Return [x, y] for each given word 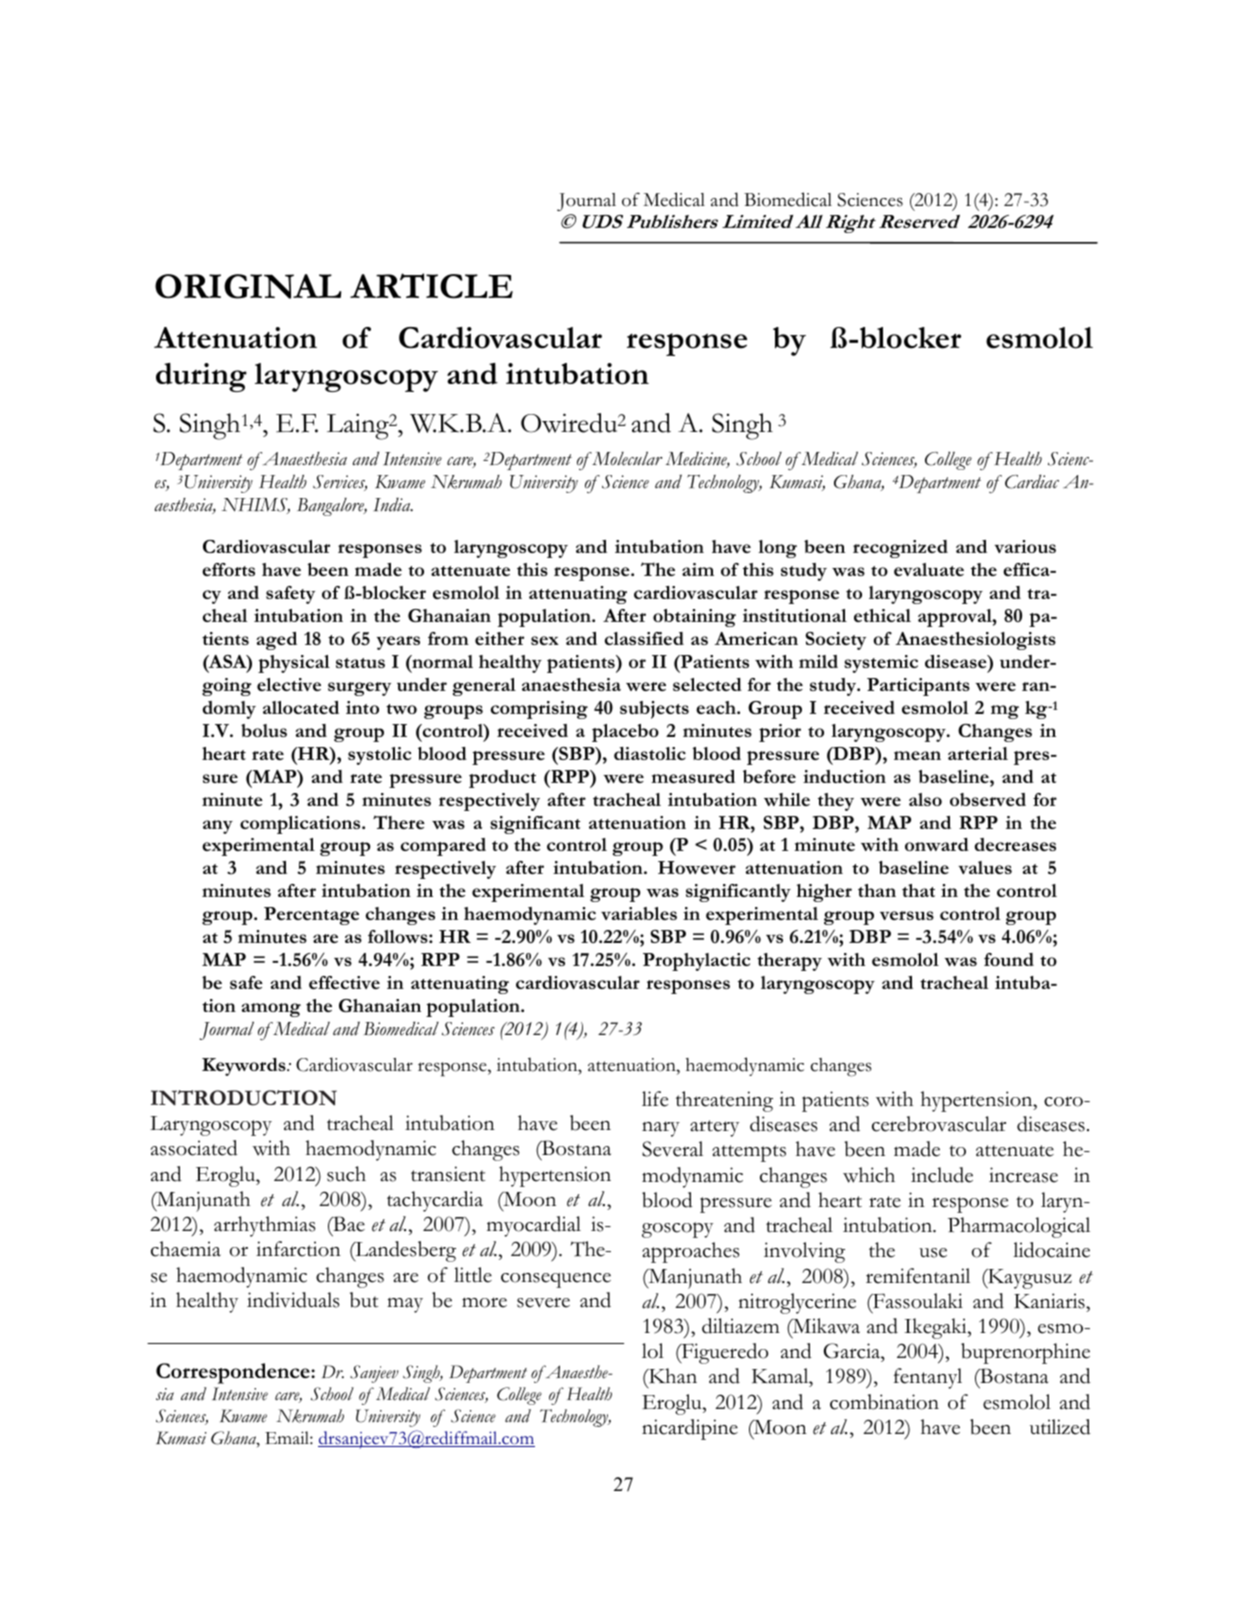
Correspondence [234, 1373]
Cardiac [1032, 481]
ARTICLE [431, 286]
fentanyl [928, 1378]
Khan [672, 1377]
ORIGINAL [248, 286]
